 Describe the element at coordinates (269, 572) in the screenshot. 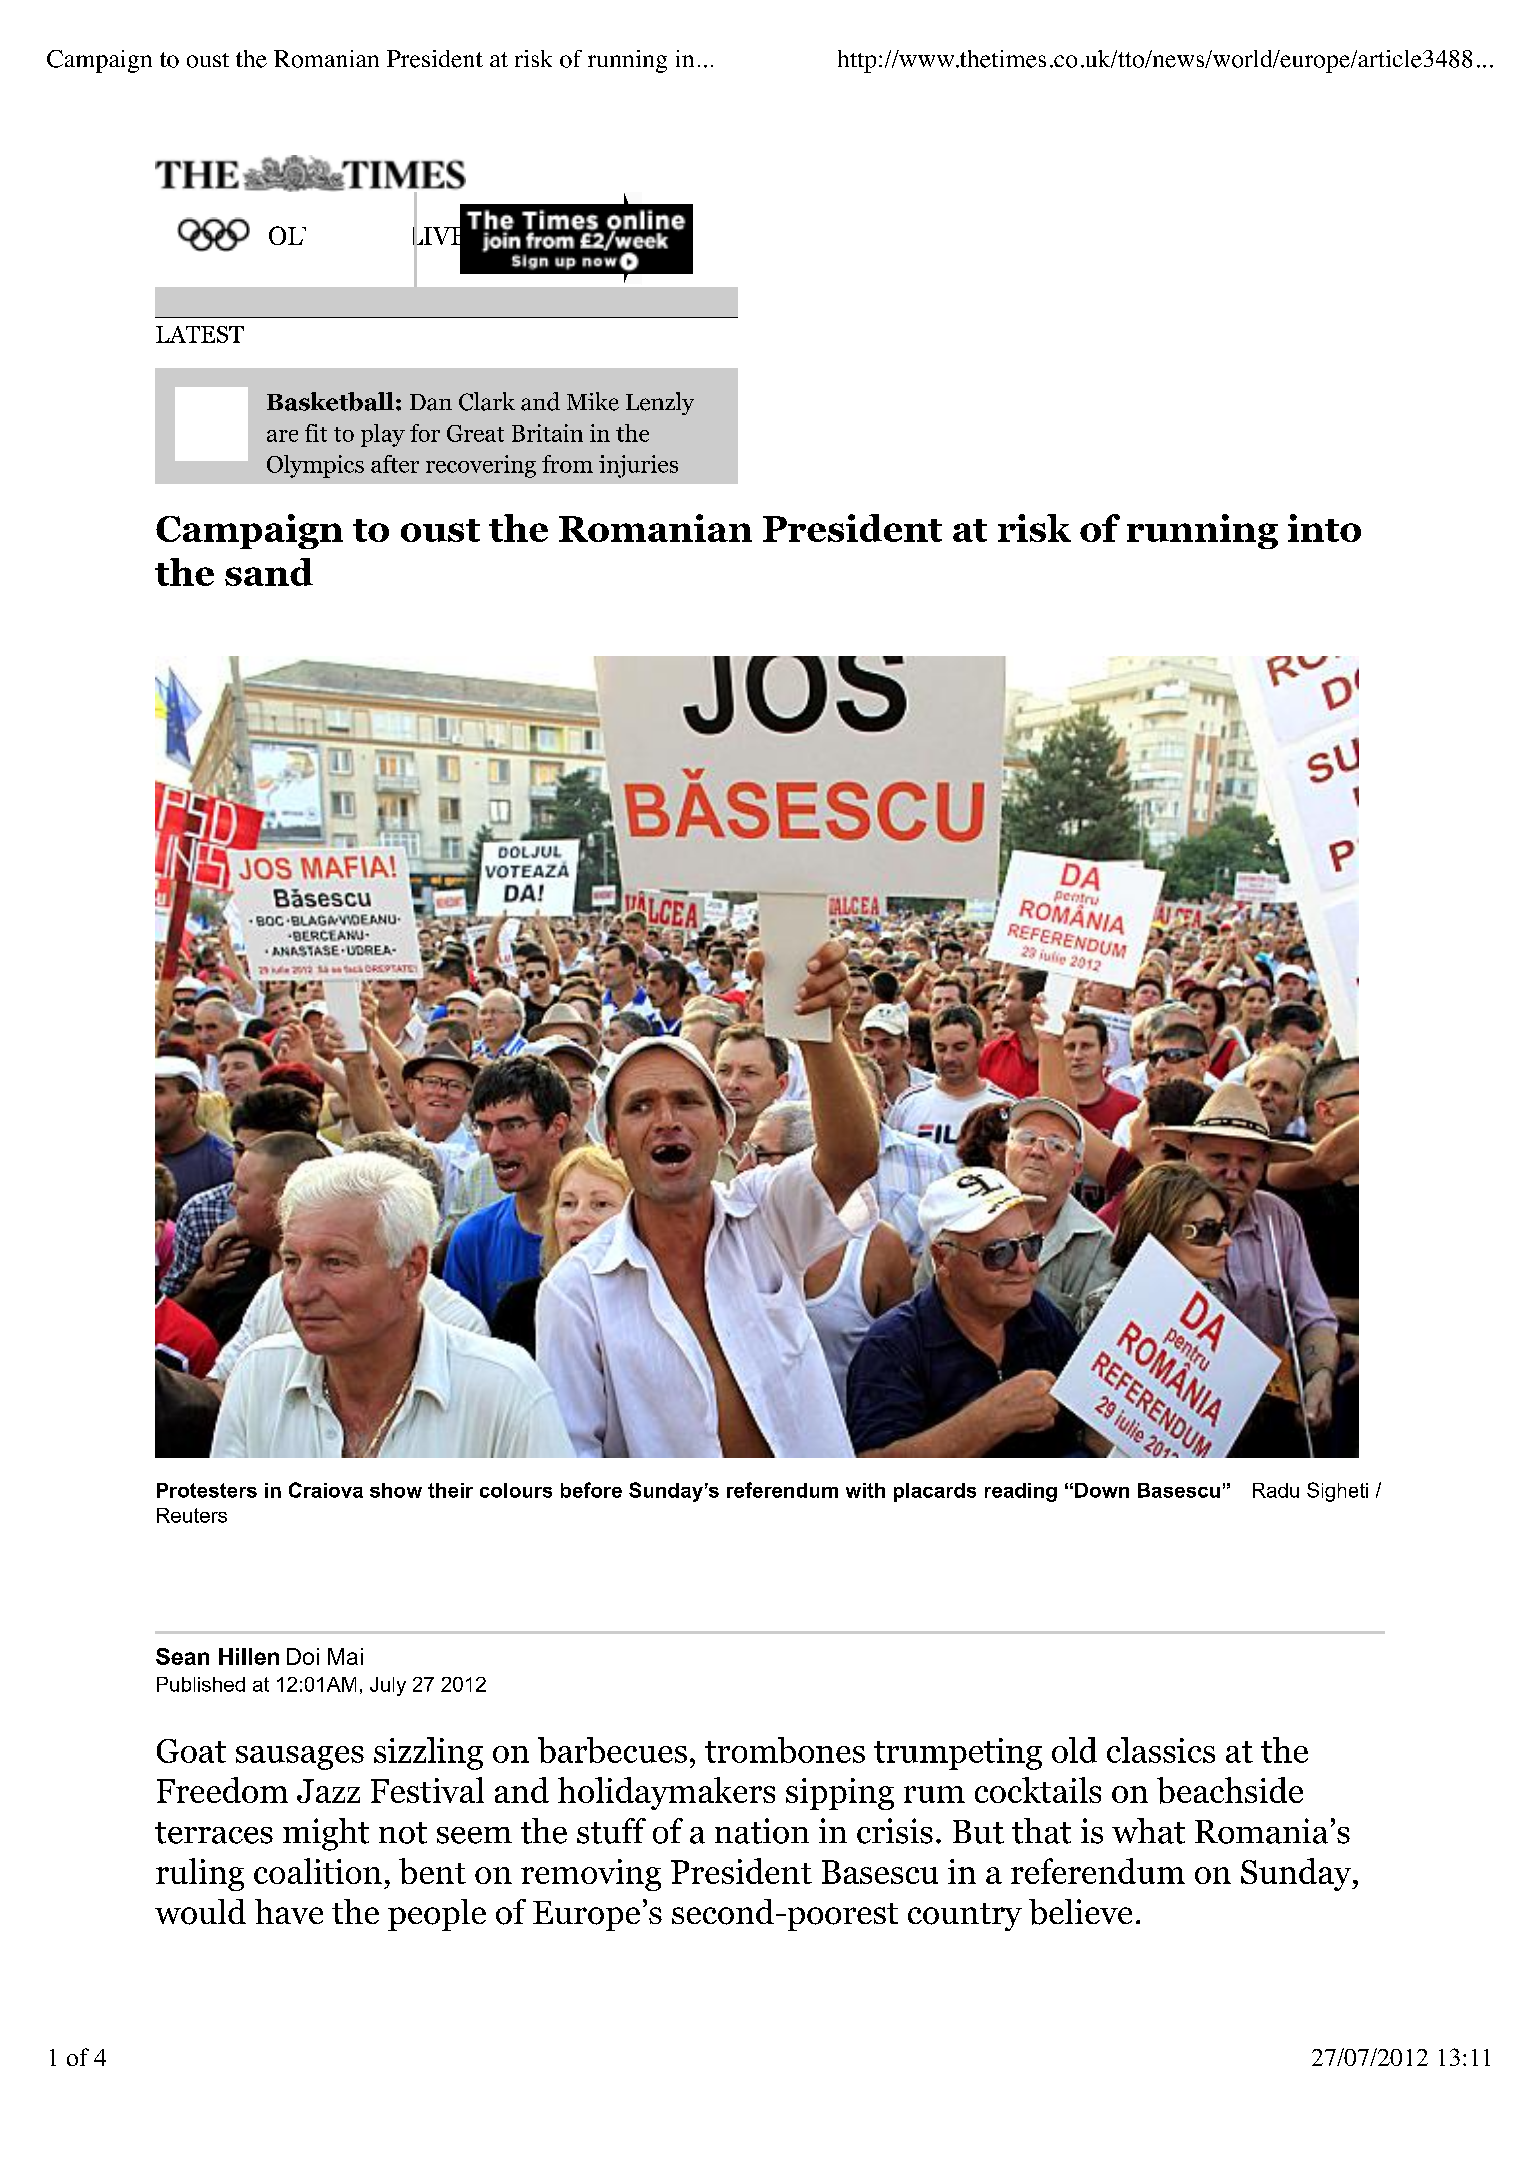

I see `sand` at that location.
